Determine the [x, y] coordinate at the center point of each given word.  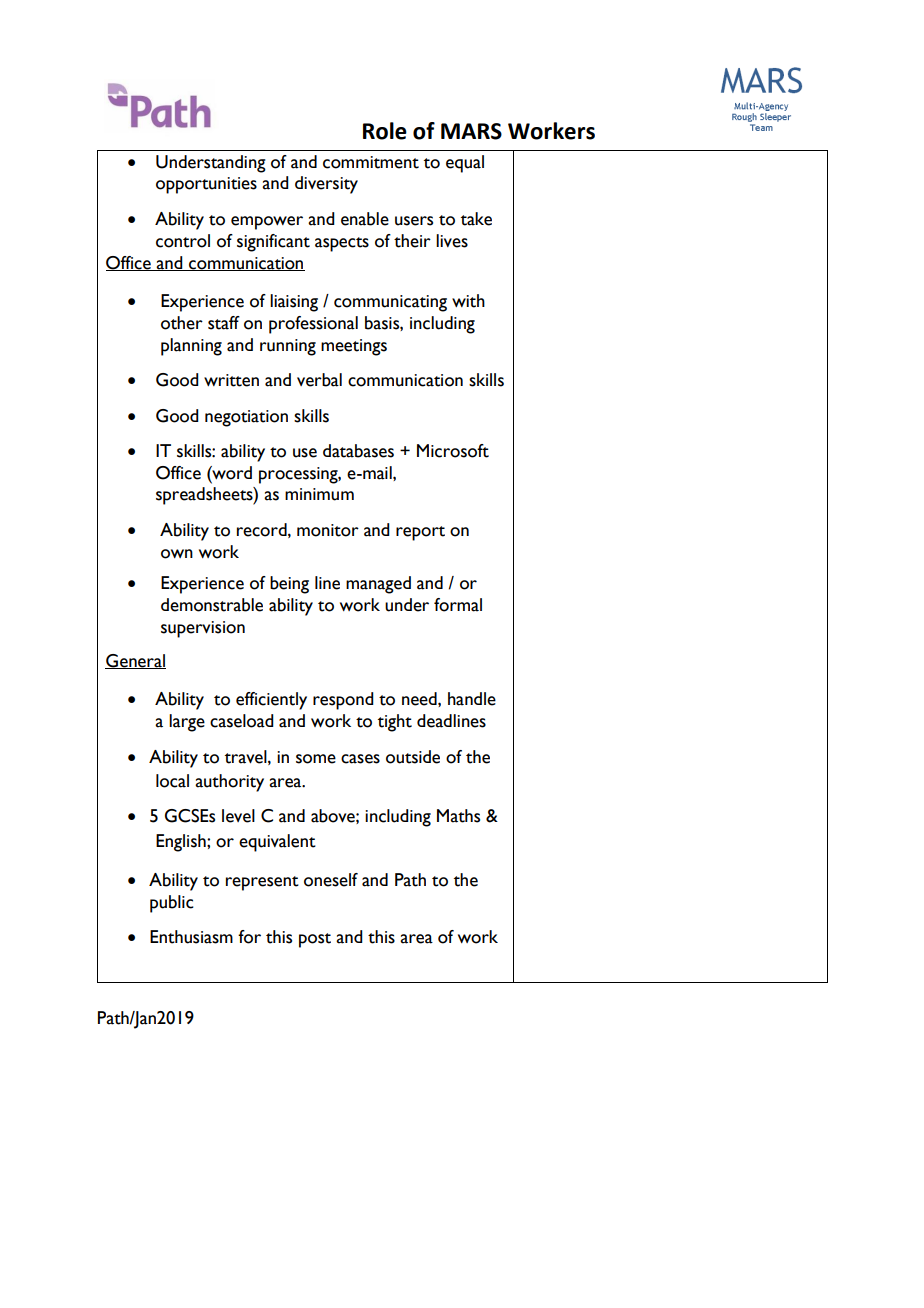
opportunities [206, 185]
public [172, 904]
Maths [458, 816]
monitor [328, 530]
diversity [326, 185]
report [420, 533]
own [177, 554]
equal [465, 164]
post [315, 940]
